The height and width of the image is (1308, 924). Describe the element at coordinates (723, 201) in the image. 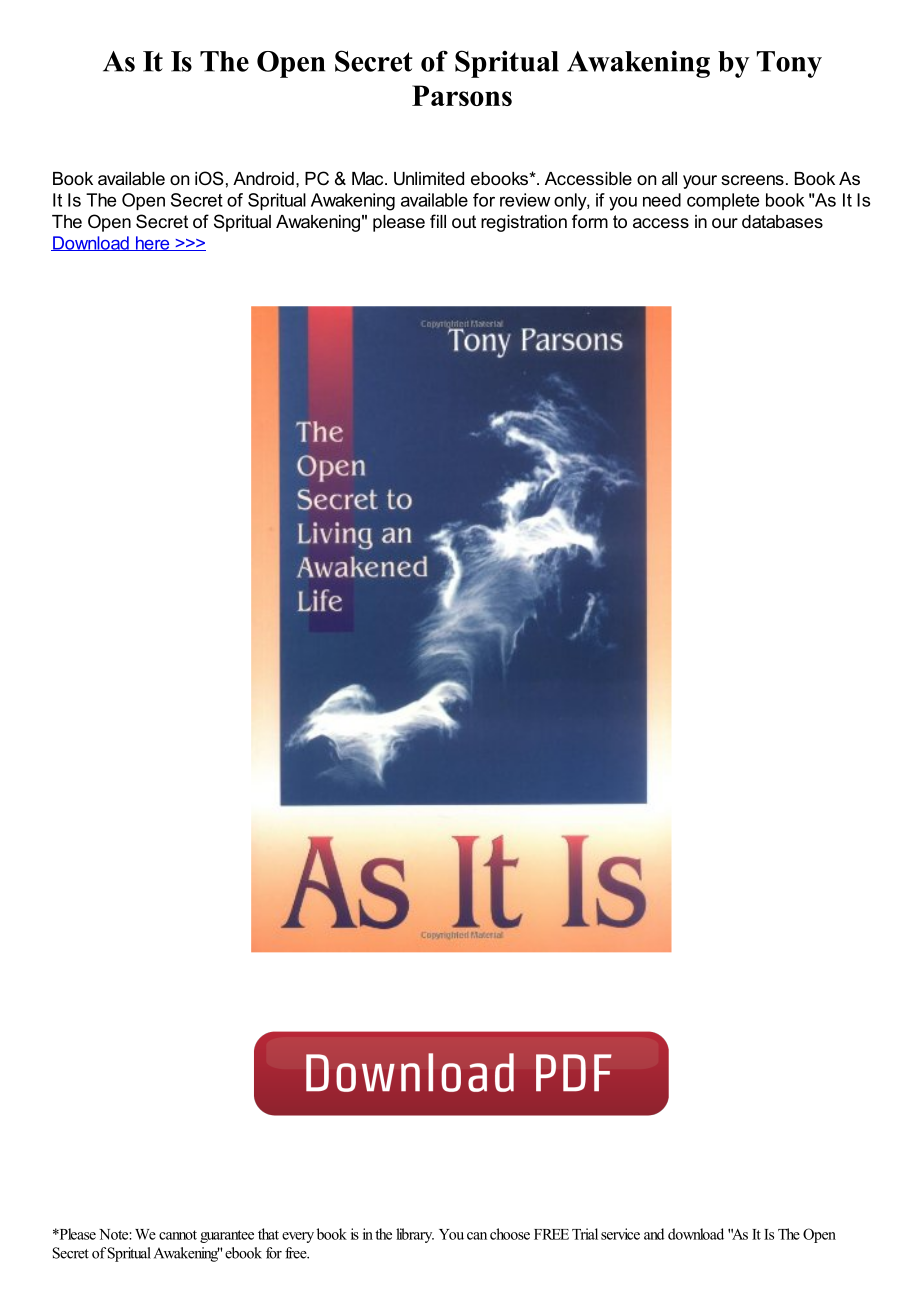

I see `complete` at that location.
